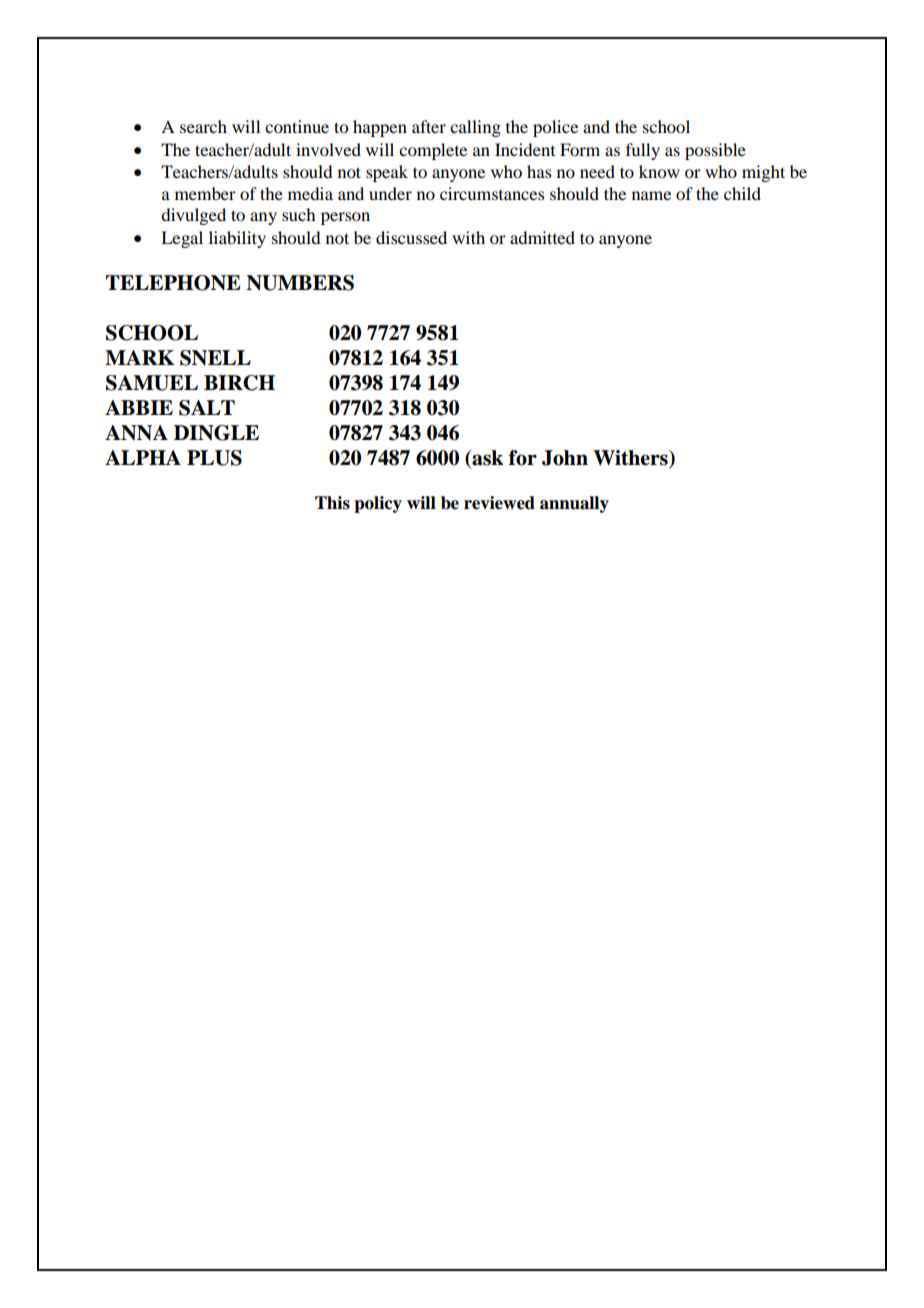  What do you see at coordinates (475, 128) in the page?
I see `calling` at bounding box center [475, 128].
